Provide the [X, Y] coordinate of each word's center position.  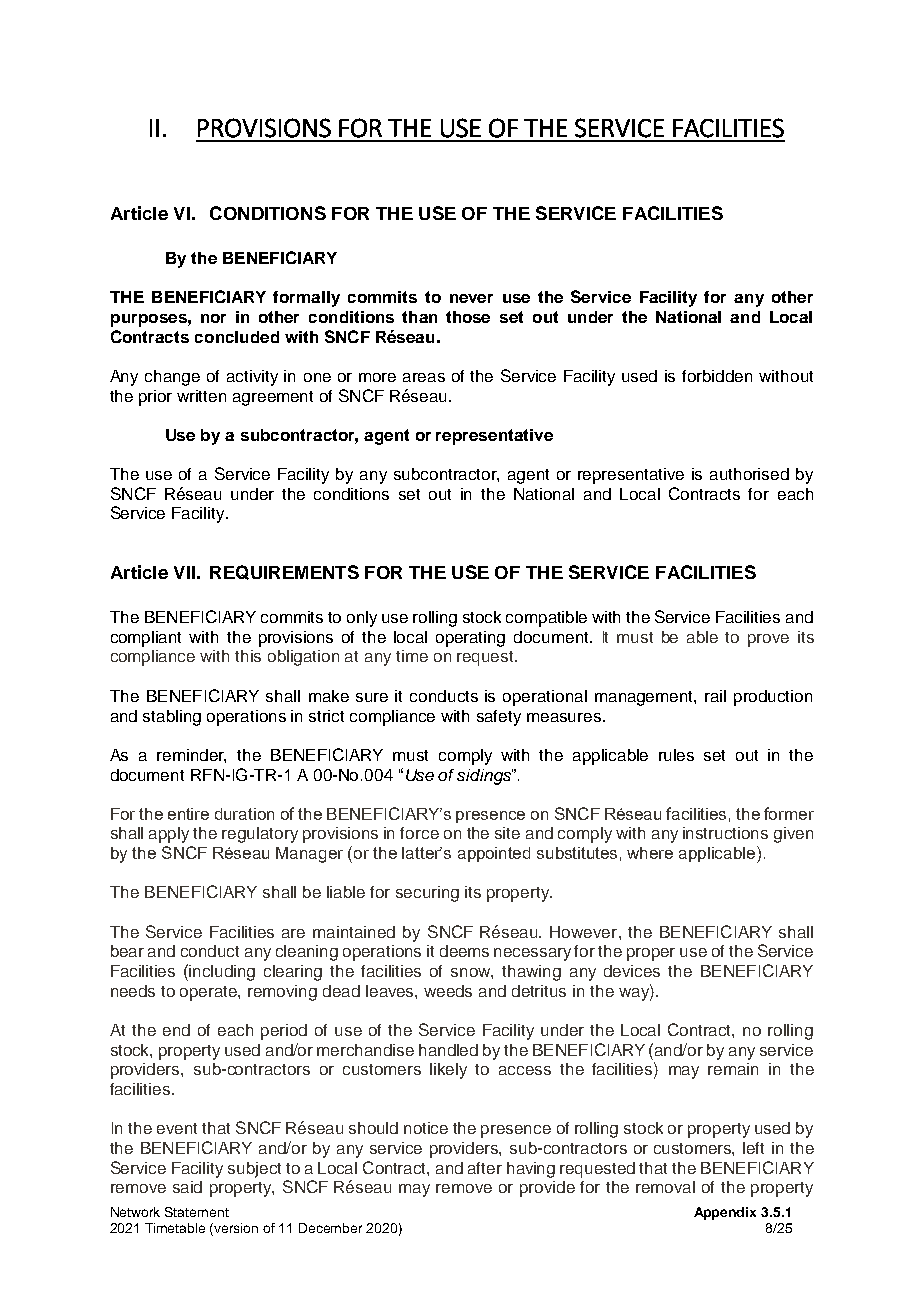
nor [213, 318]
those [468, 317]
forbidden [717, 376]
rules [676, 755]
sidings [485, 777]
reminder [191, 756]
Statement [197, 1212]
